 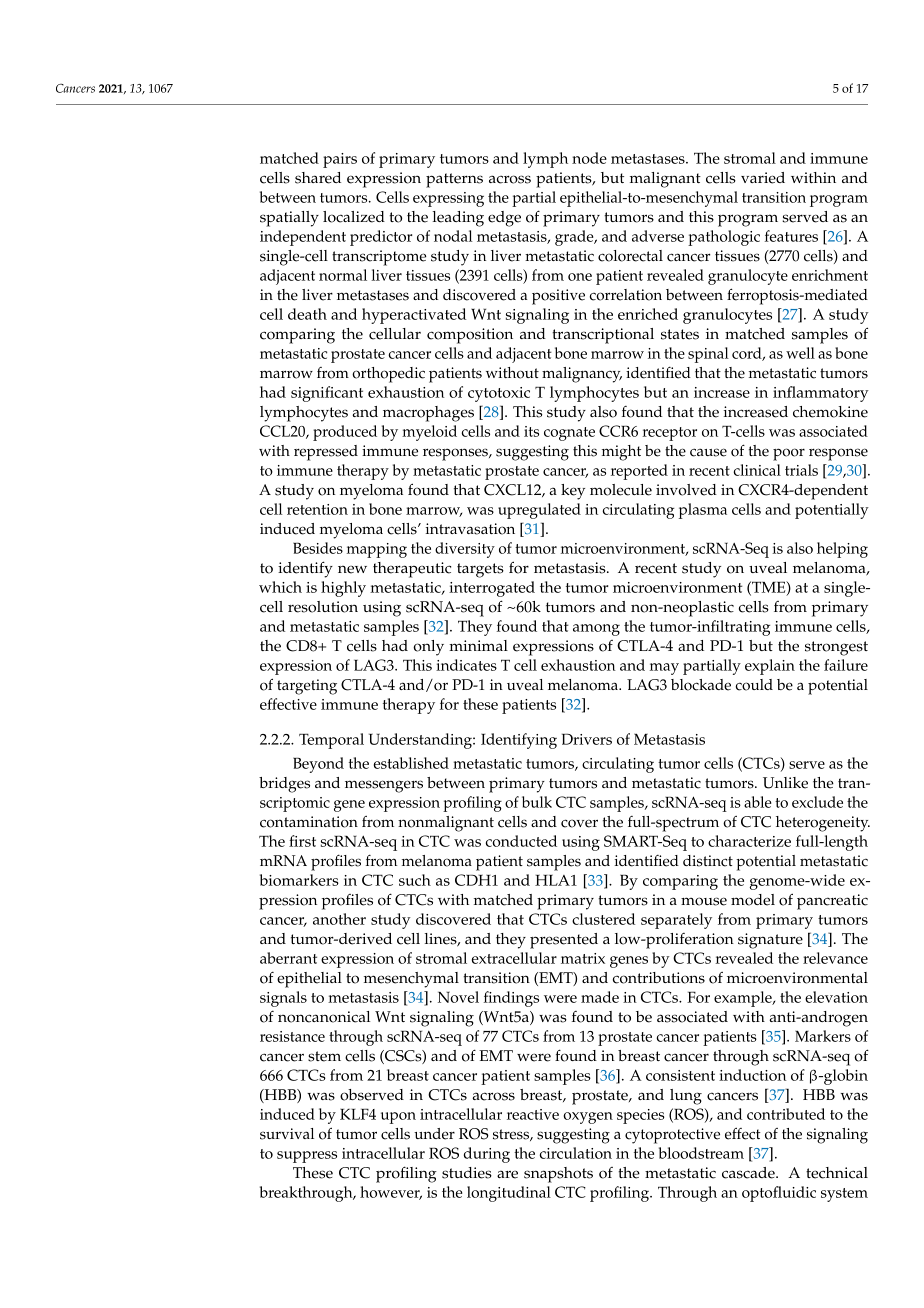 What do you see at coordinates (309, 822) in the screenshot?
I see `contamination` at bounding box center [309, 822].
